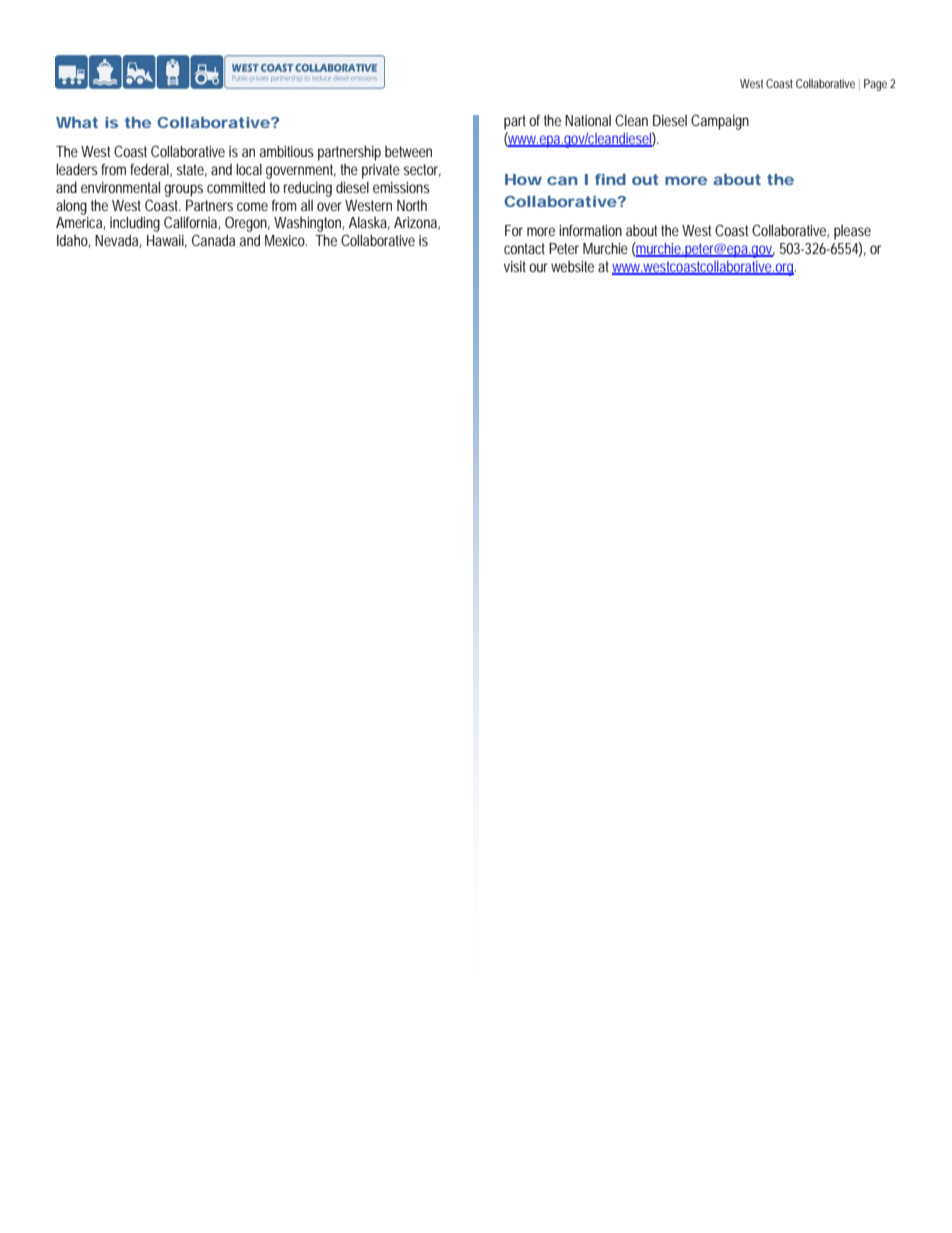  What do you see at coordinates (875, 85) in the screenshot?
I see `Page` at bounding box center [875, 85].
